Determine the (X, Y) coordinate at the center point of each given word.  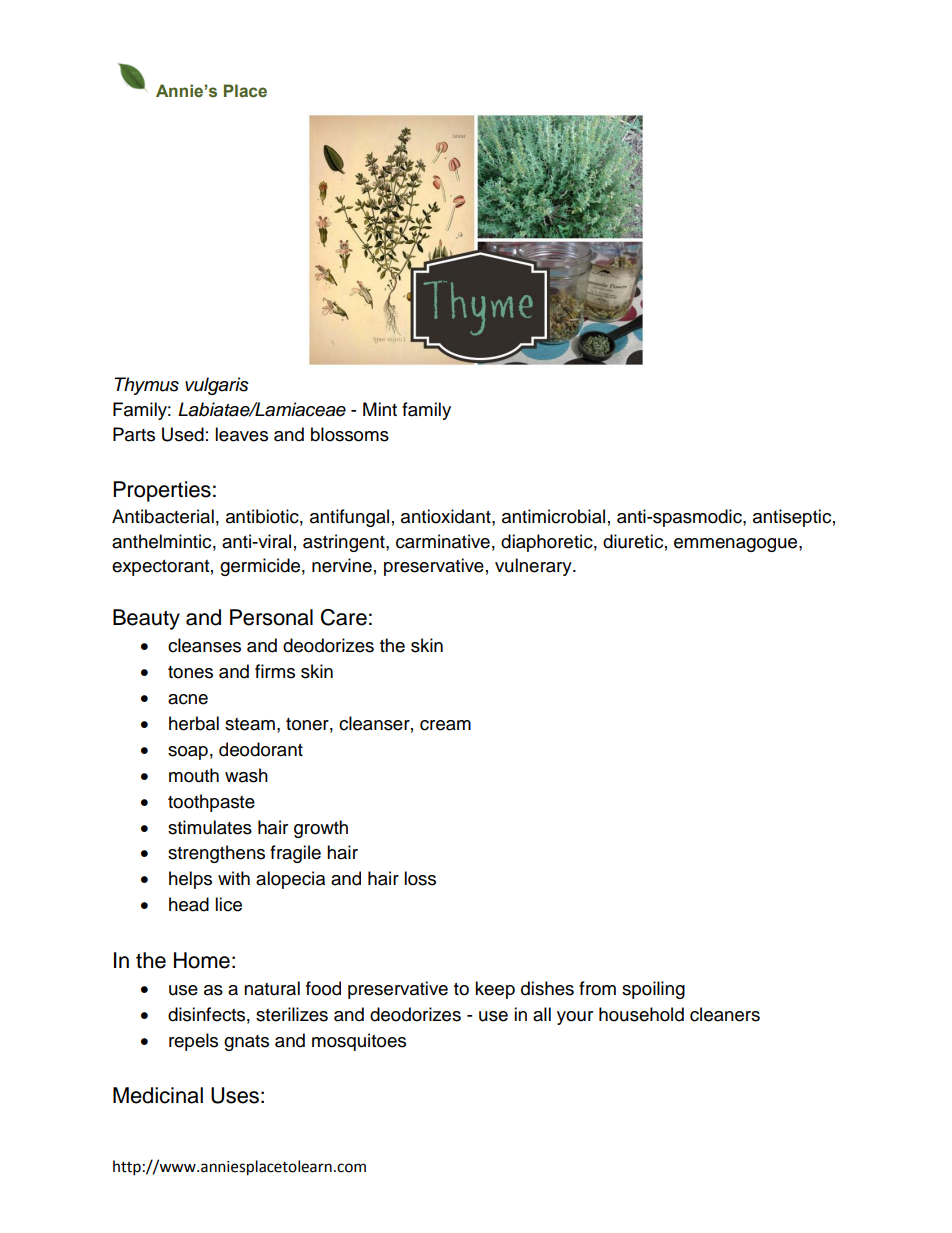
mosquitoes (359, 1042)
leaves (241, 434)
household (641, 1014)
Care (344, 617)
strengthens (216, 854)
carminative (443, 541)
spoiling (653, 990)
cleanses (204, 645)
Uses (235, 1095)
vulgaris (217, 386)
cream (445, 725)
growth (321, 829)
